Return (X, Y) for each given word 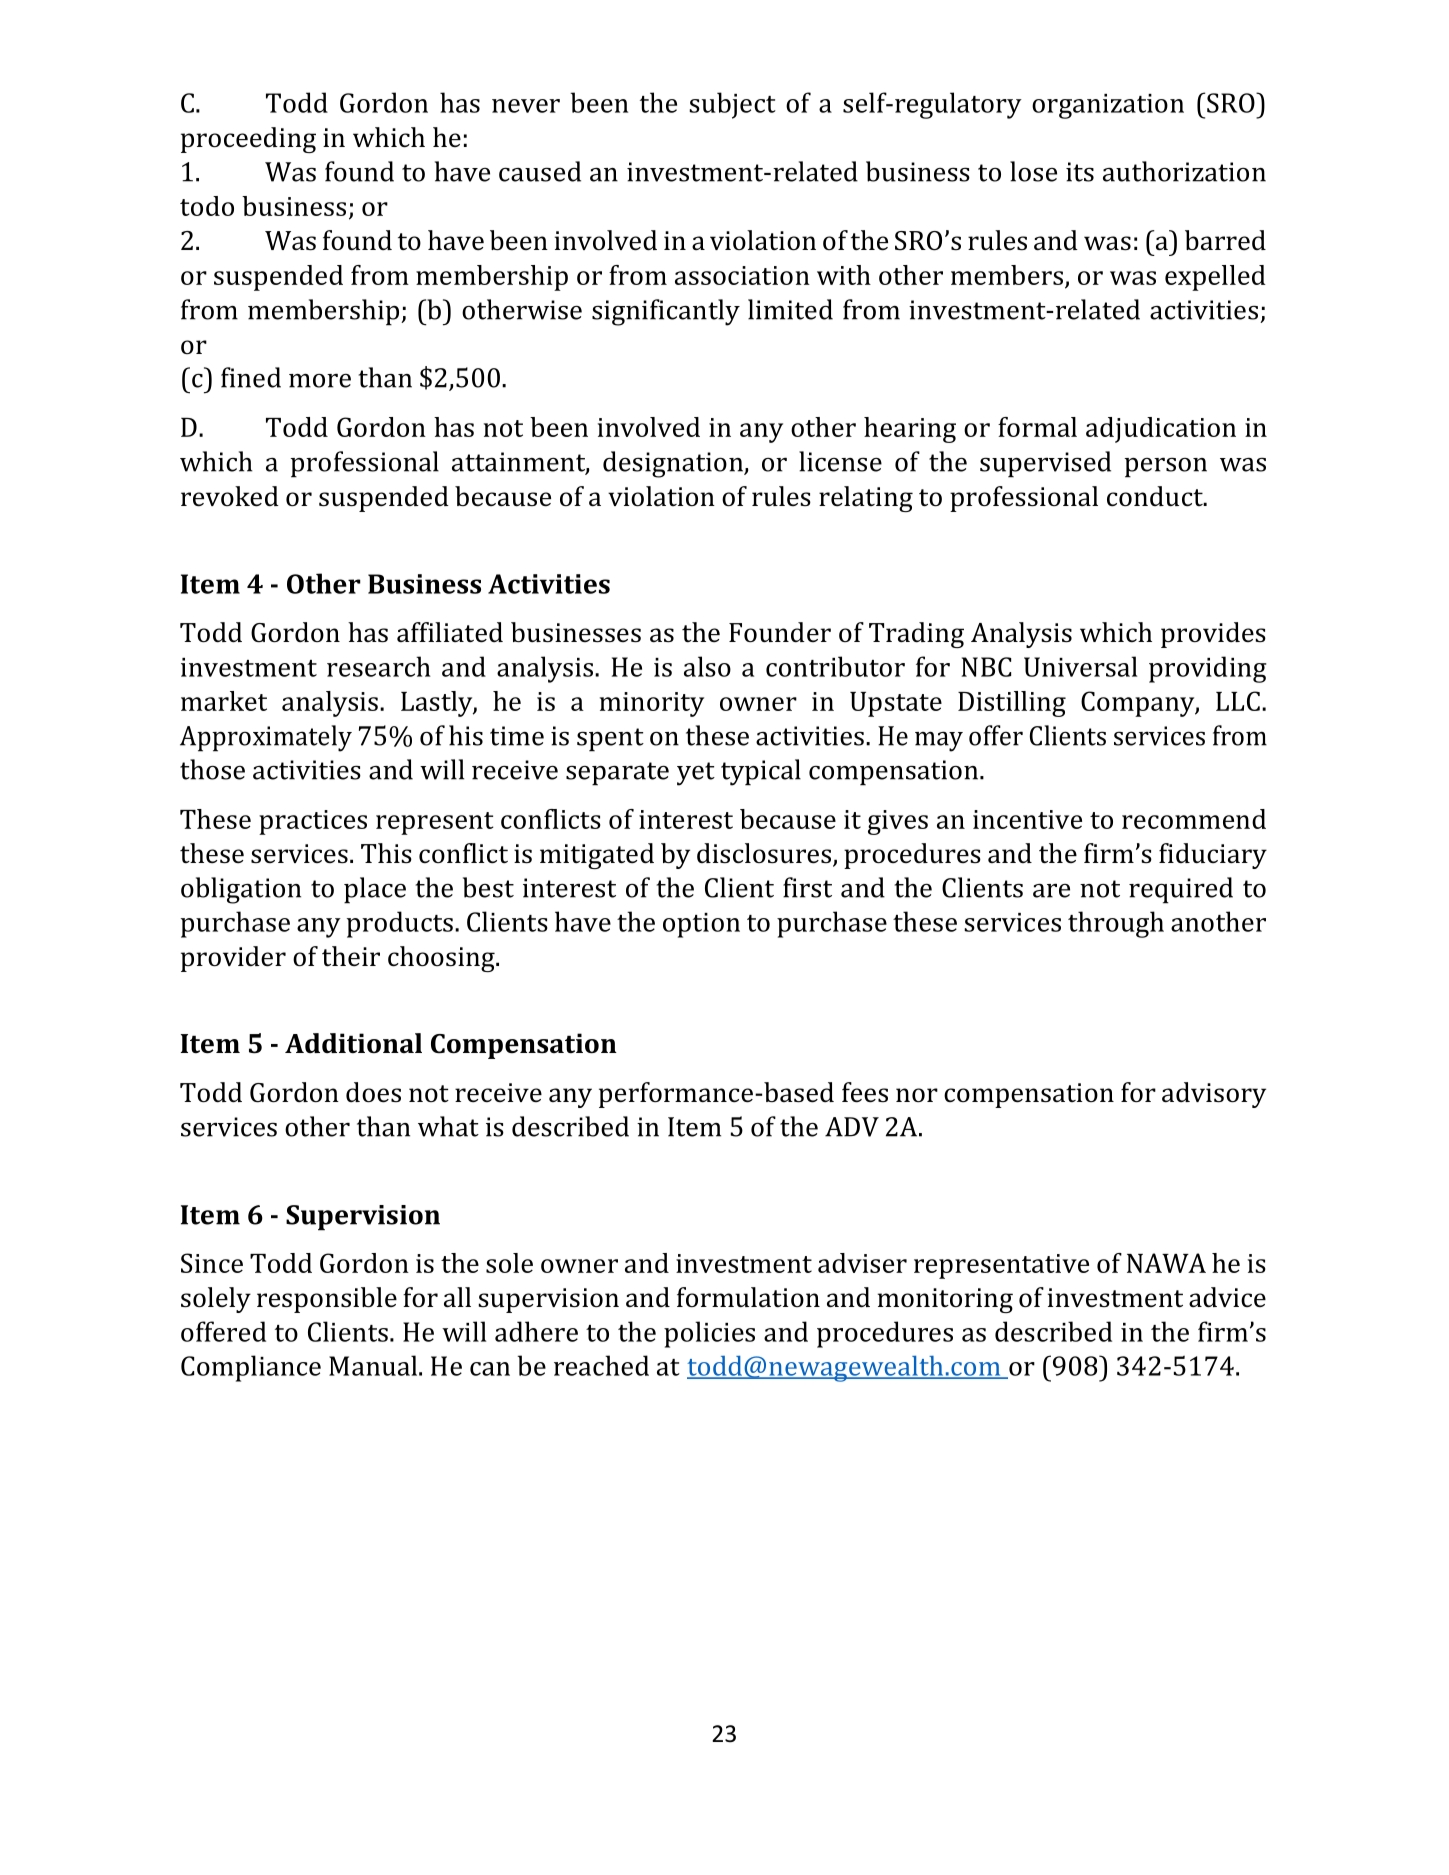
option (701, 925)
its (1080, 172)
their (351, 956)
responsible (327, 1300)
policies (709, 1334)
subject (732, 105)
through (1116, 924)
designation (674, 464)
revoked (230, 496)
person (1166, 467)
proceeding (248, 140)
